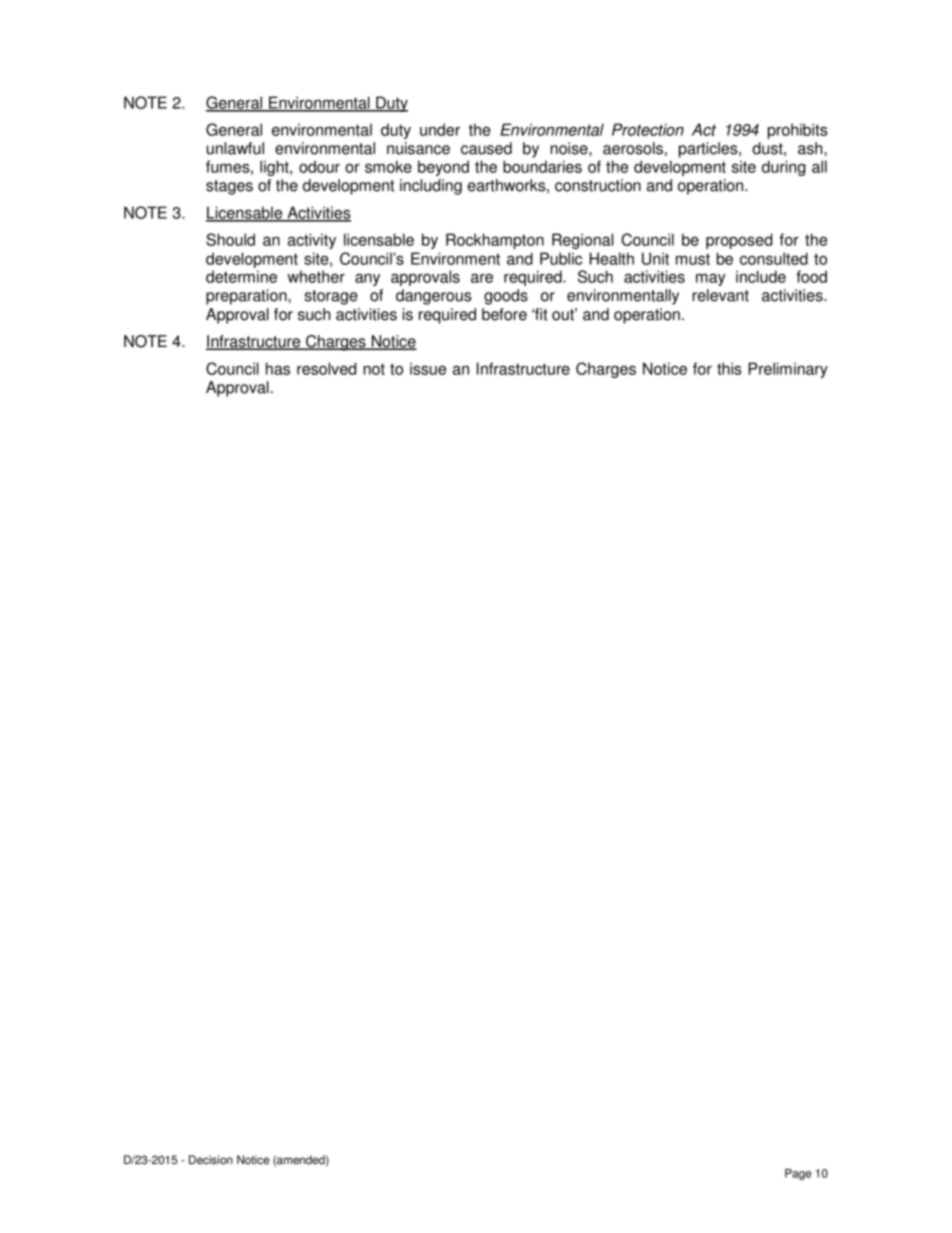 The image size is (952, 1233). Describe the element at coordinates (784, 168) in the image. I see `during` at that location.
